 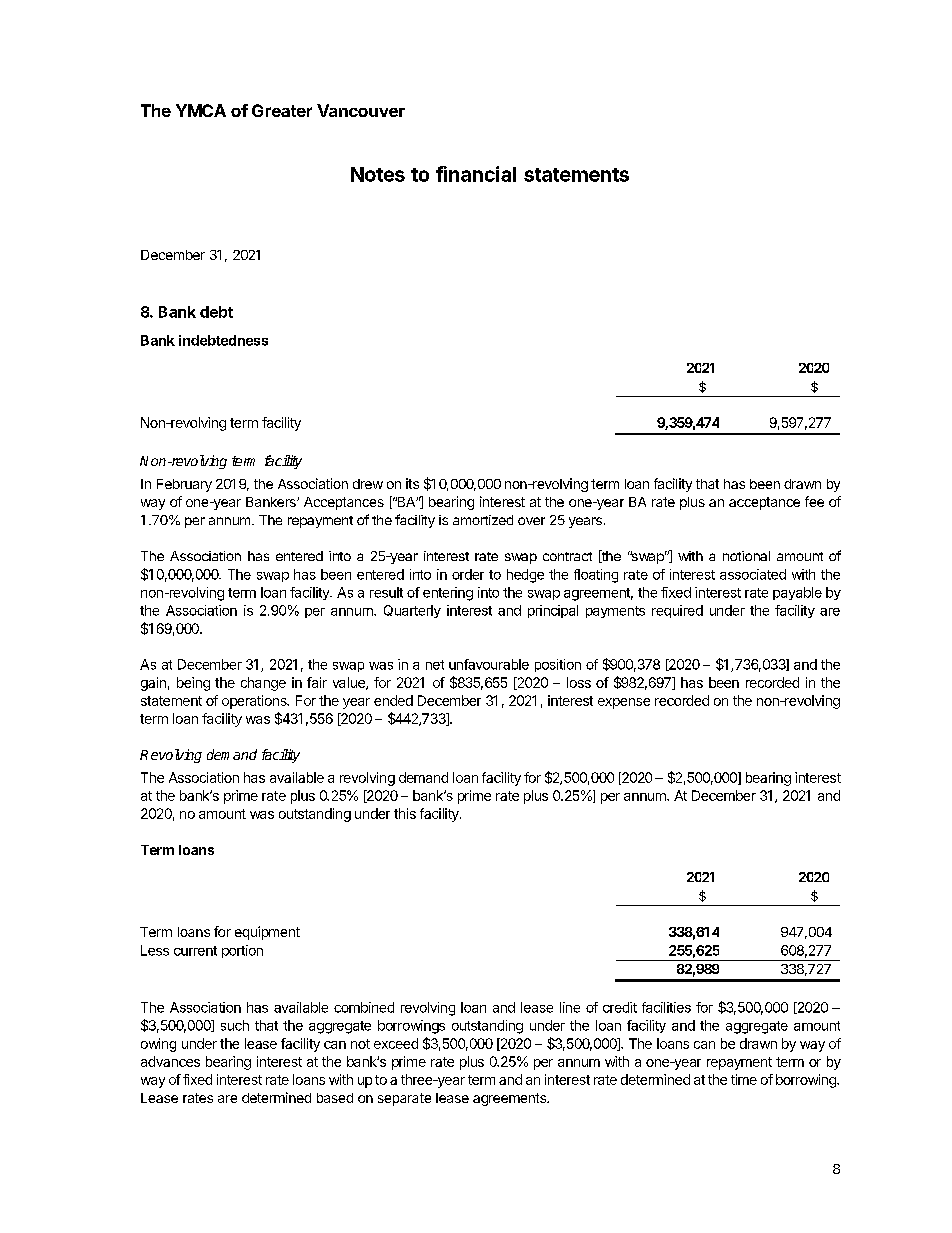 What do you see at coordinates (412, 483) in the screenshot?
I see `its` at bounding box center [412, 483].
